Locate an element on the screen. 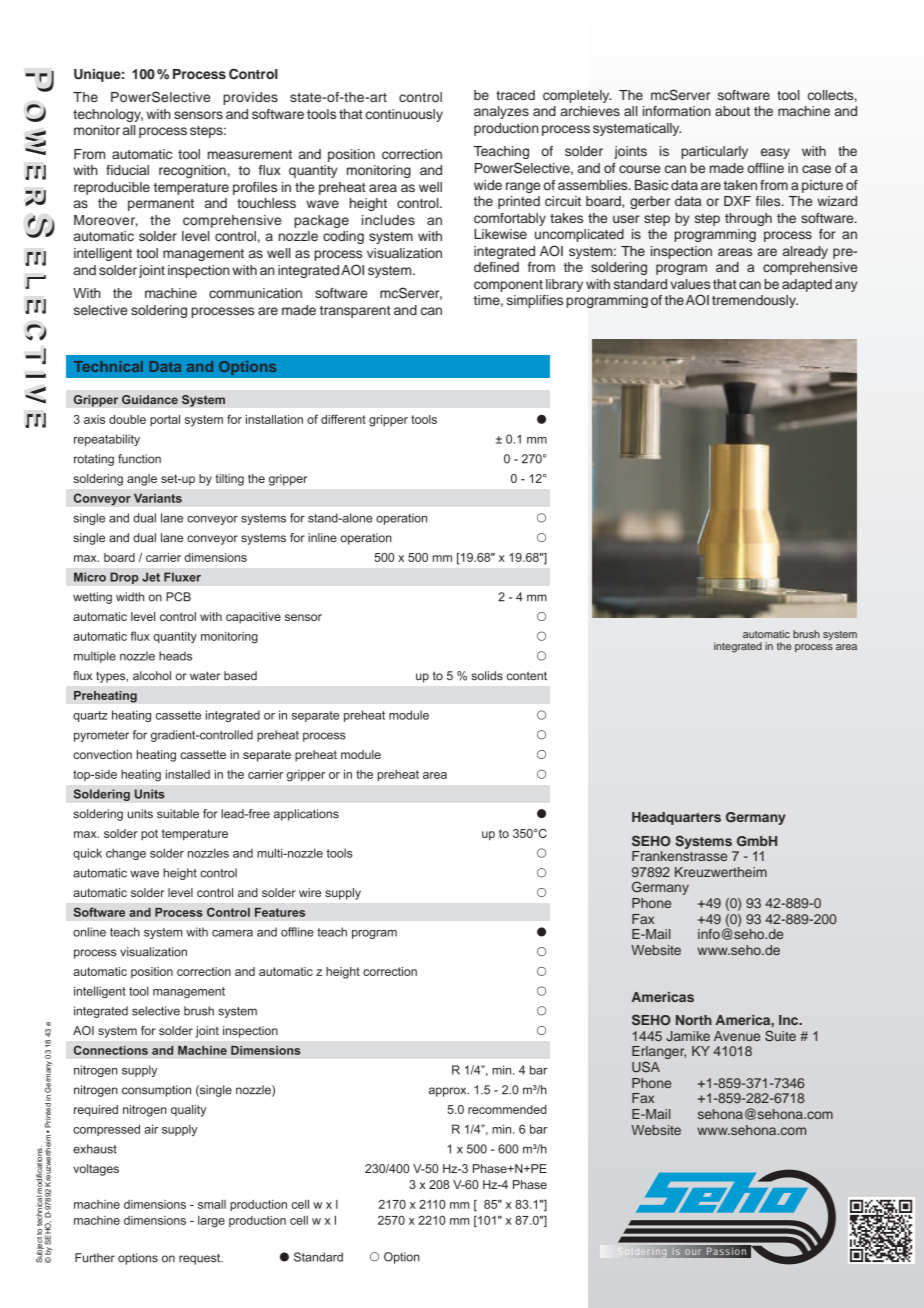  about is located at coordinates (732, 111).
